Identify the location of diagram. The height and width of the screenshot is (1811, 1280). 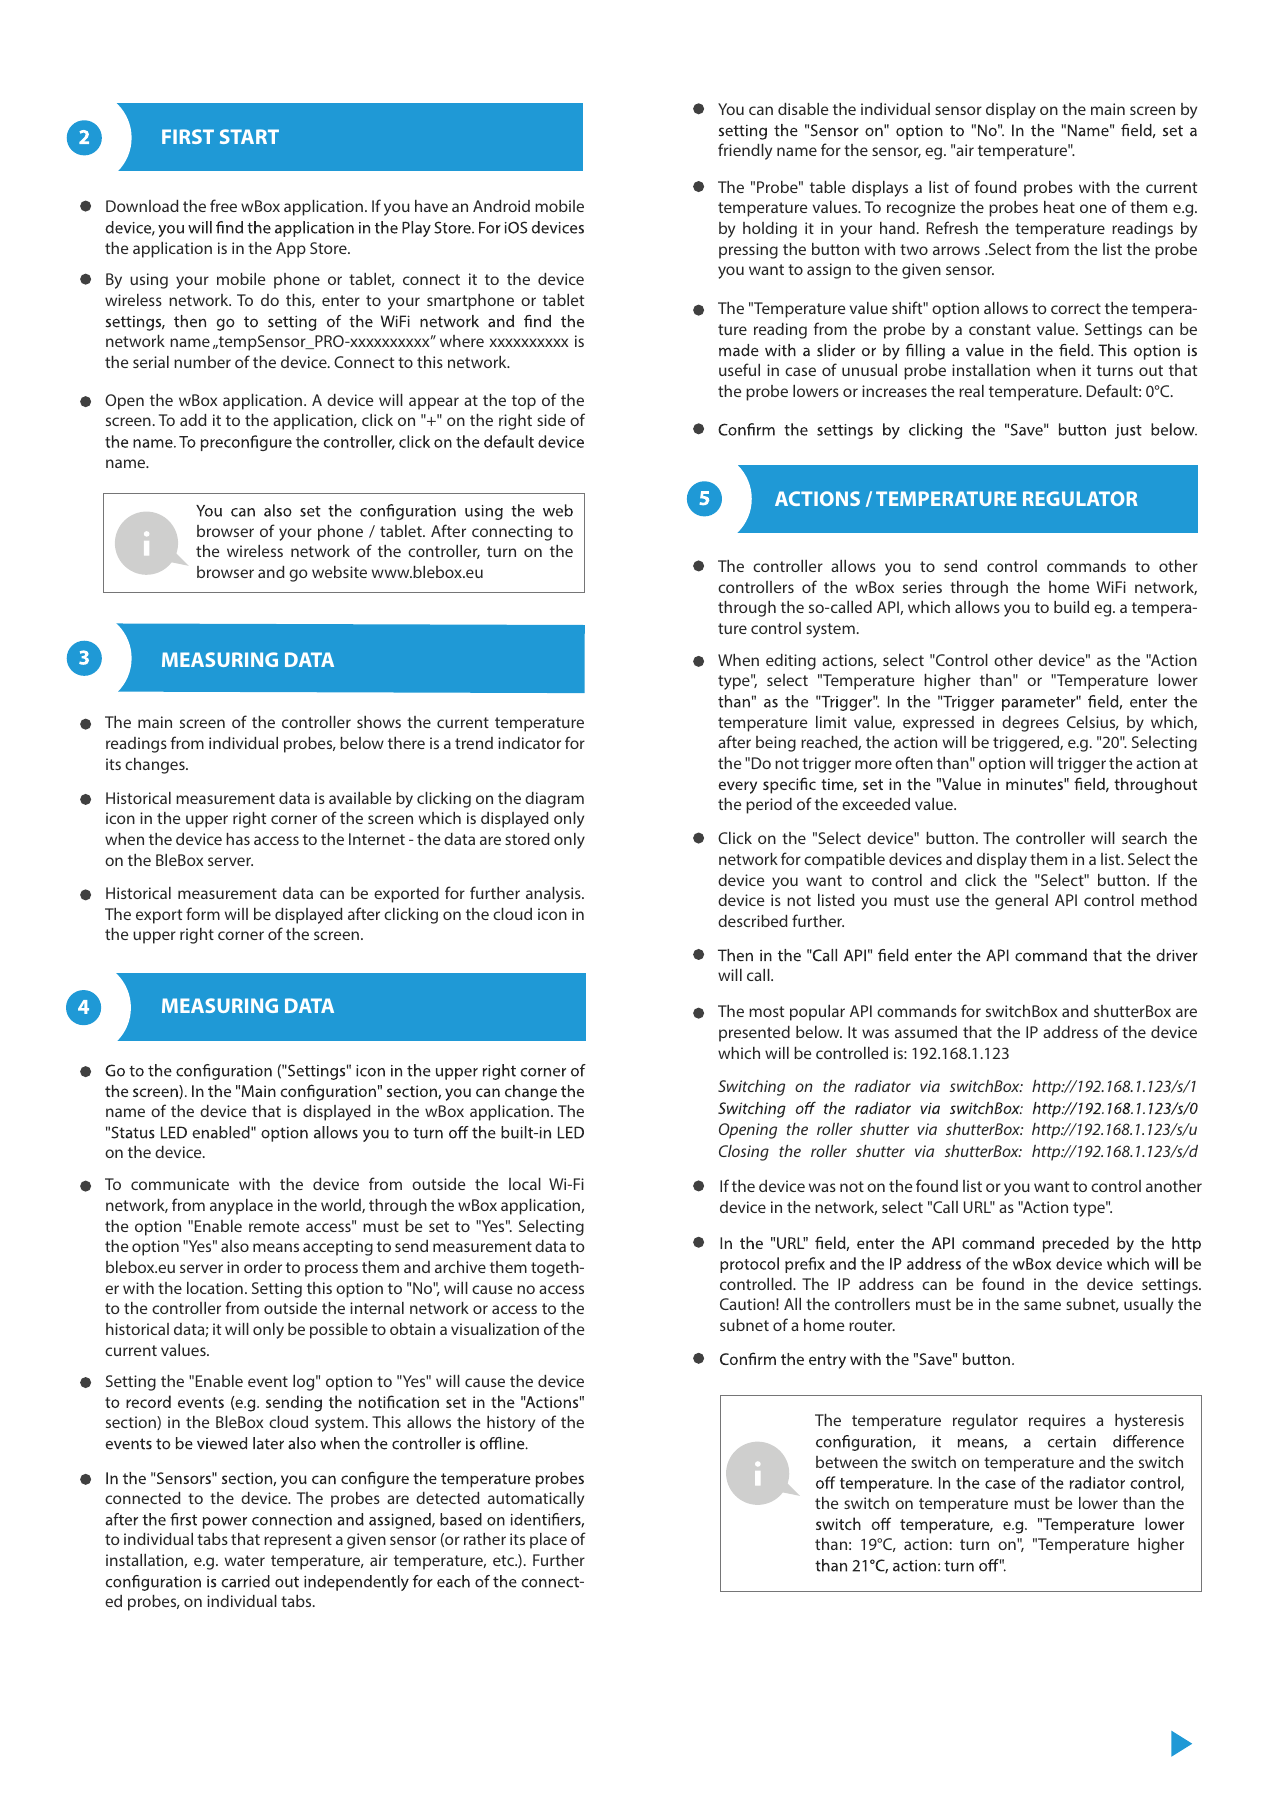
(554, 800).
